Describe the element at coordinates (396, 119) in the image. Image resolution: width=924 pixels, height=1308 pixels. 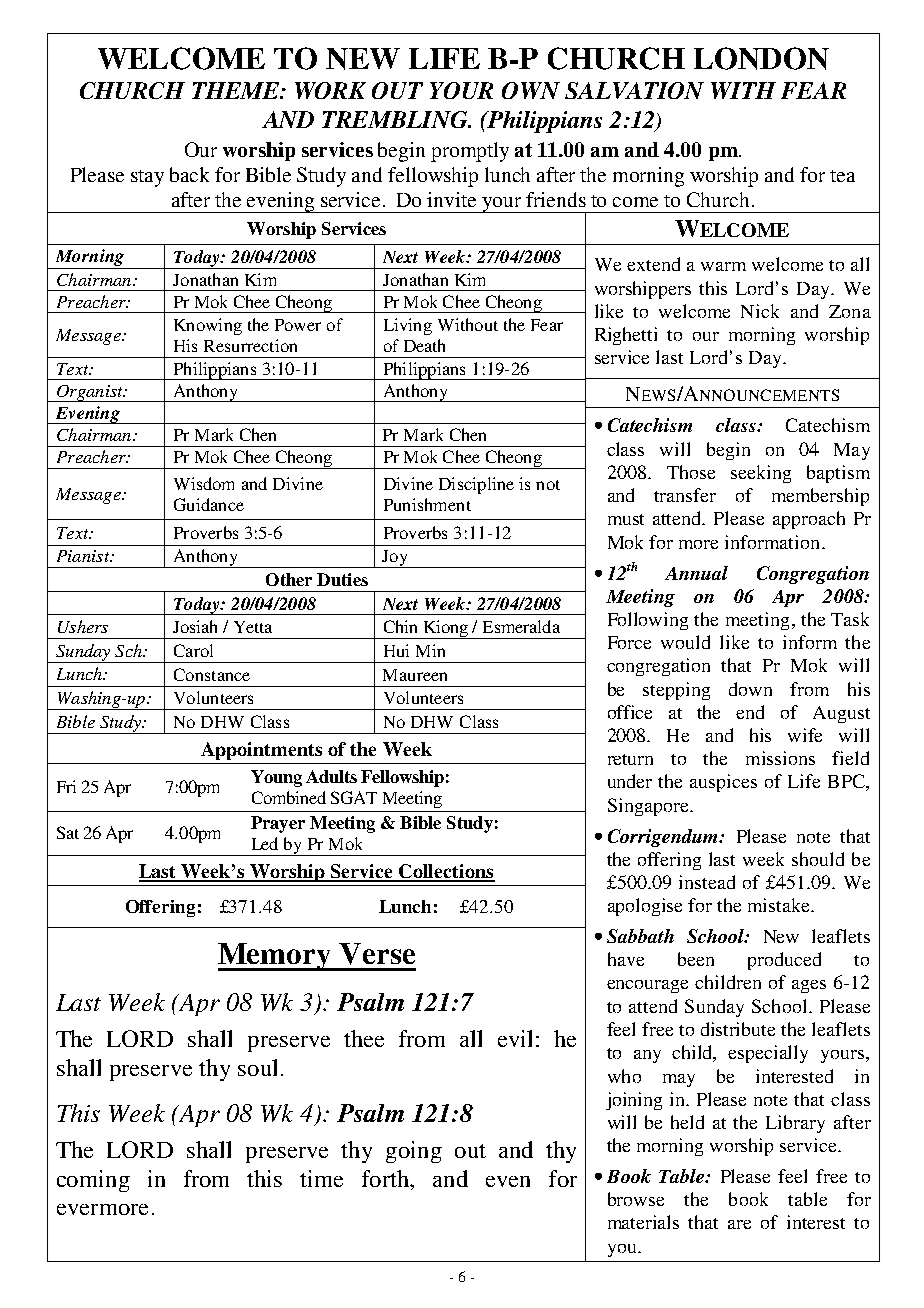
I see `TREMBLING` at that location.
